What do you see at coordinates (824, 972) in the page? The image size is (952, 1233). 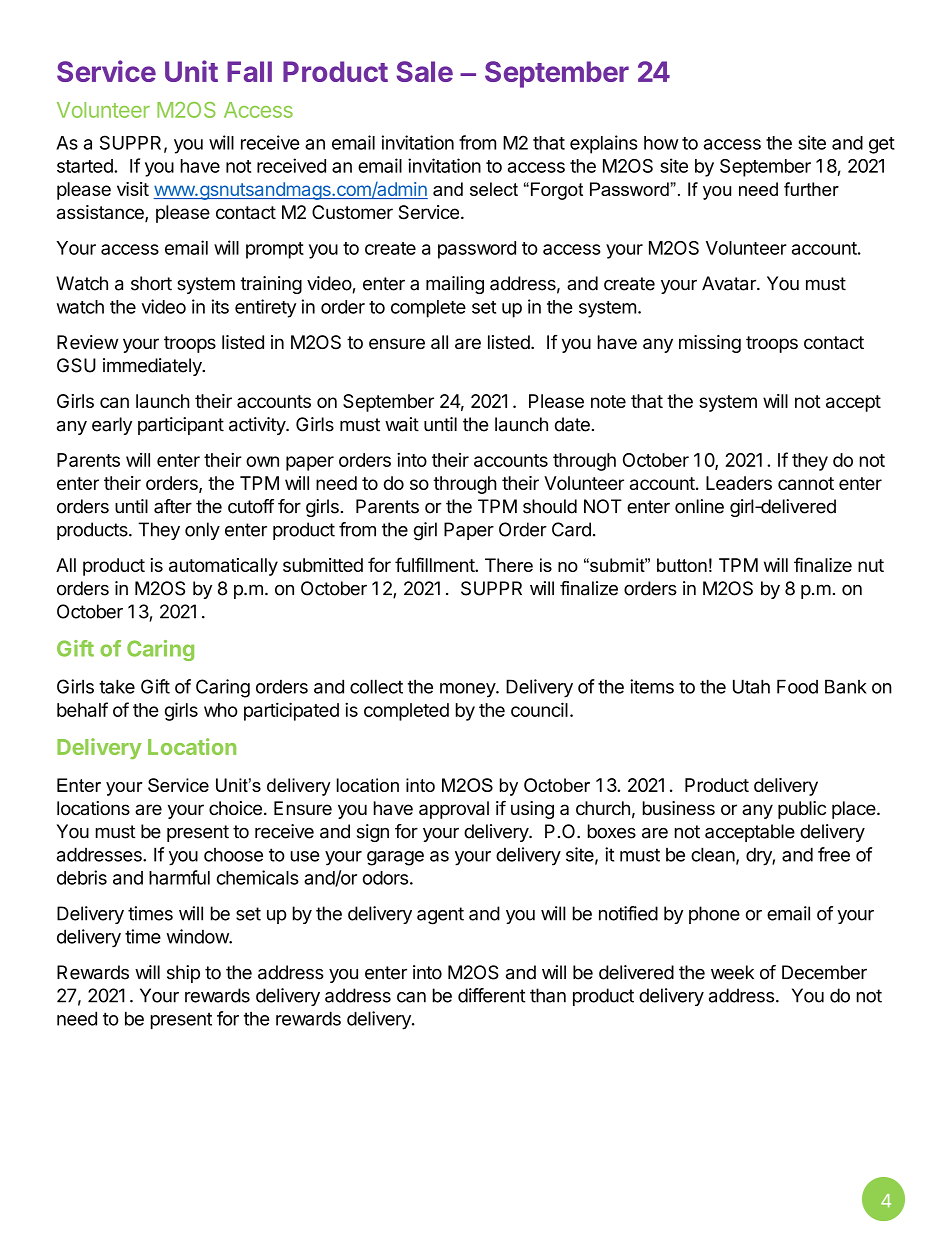 I see `December` at bounding box center [824, 972].
